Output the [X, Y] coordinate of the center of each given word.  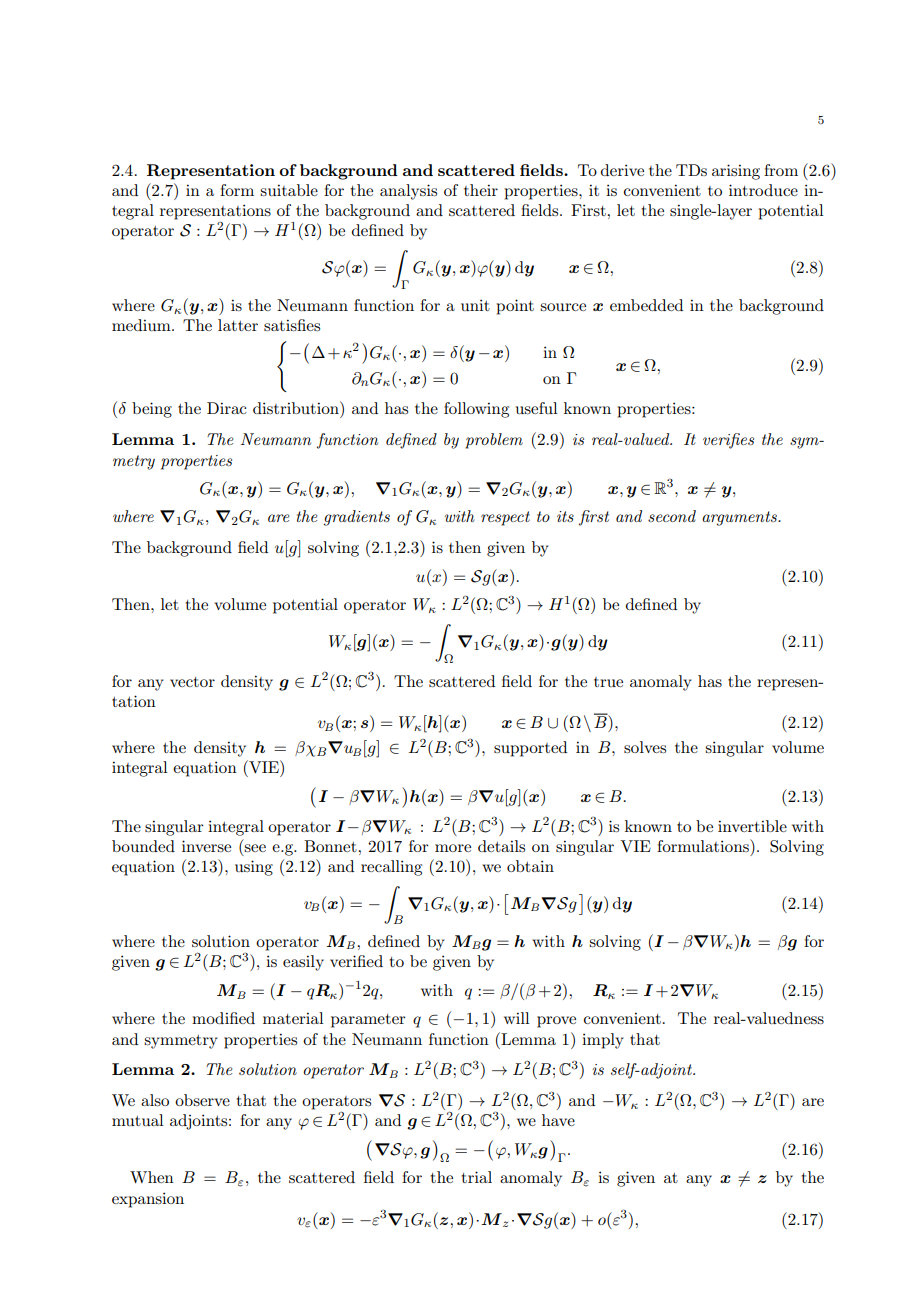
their [481, 190]
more [453, 848]
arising [736, 172]
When [152, 1177]
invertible [752, 826]
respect [505, 518]
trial [477, 1177]
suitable [289, 190]
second [672, 516]
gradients [357, 518]
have [558, 1120]
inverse [206, 846]
